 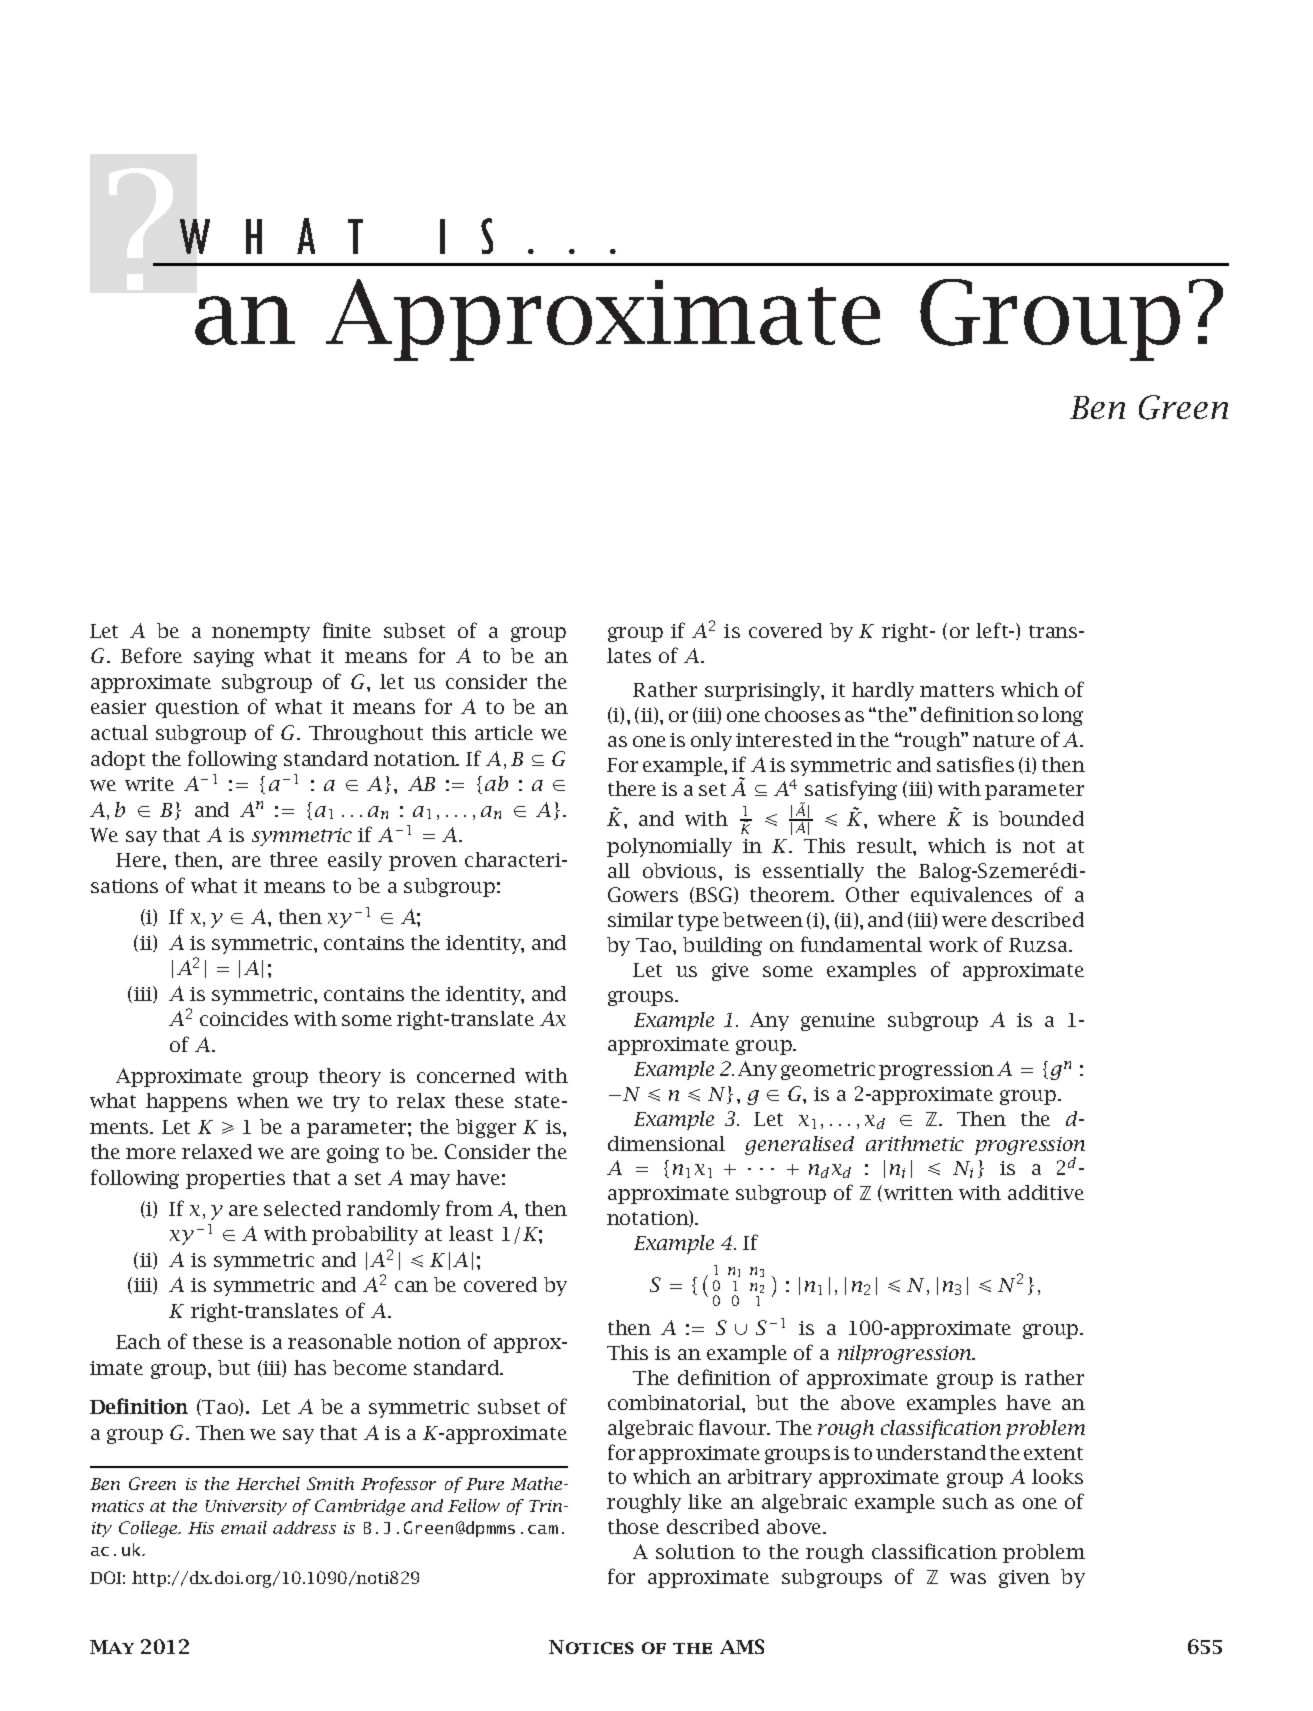 What do you see at coordinates (263, 1100) in the screenshot?
I see `when` at bounding box center [263, 1100].
